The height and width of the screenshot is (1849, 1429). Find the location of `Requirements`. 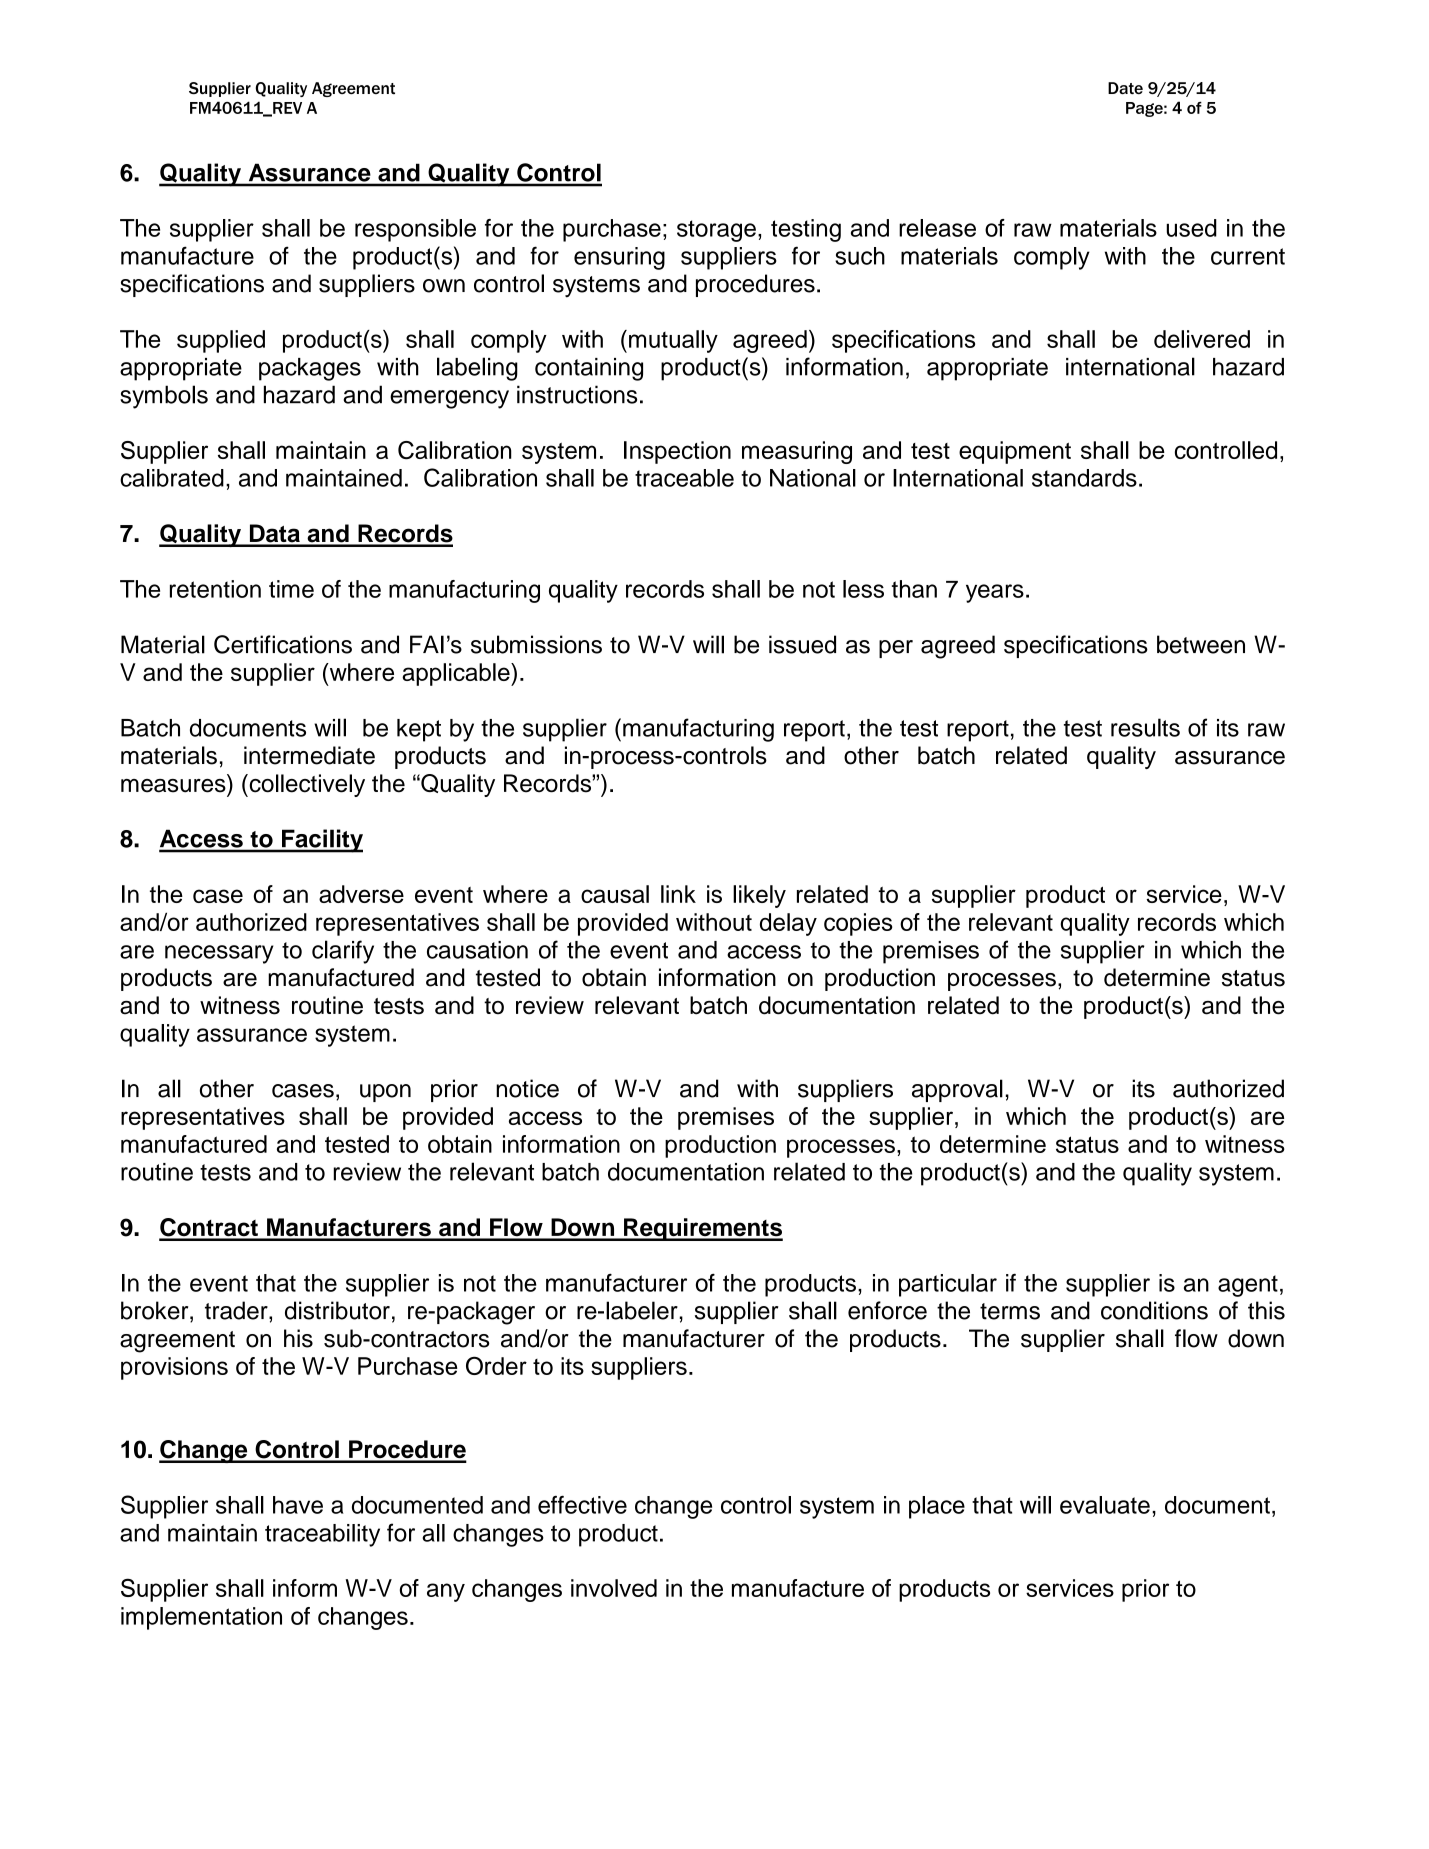

Requirements is located at coordinates (702, 1229).
